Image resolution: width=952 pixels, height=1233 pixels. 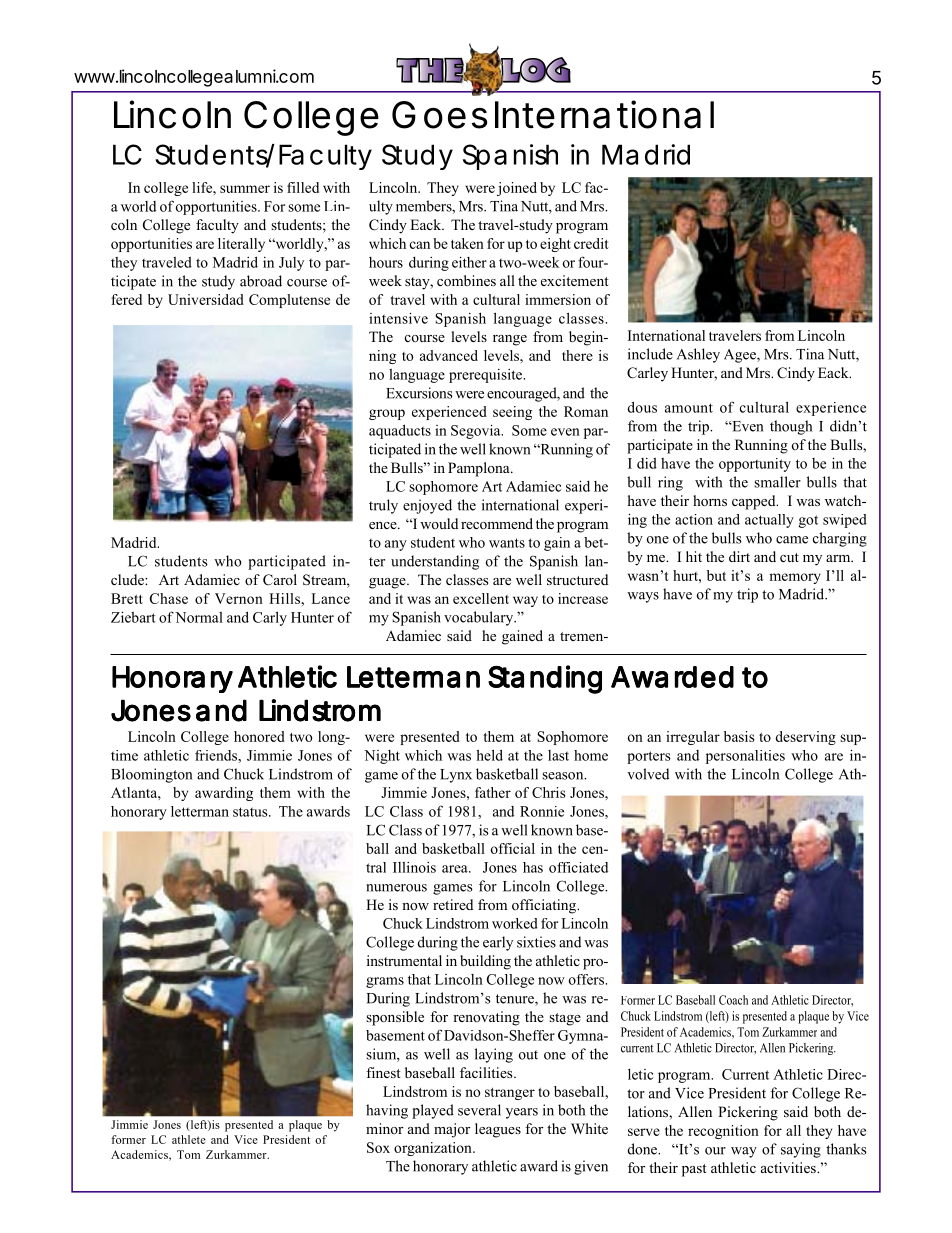 What do you see at coordinates (189, 1139) in the page?
I see `athlete` at bounding box center [189, 1139].
